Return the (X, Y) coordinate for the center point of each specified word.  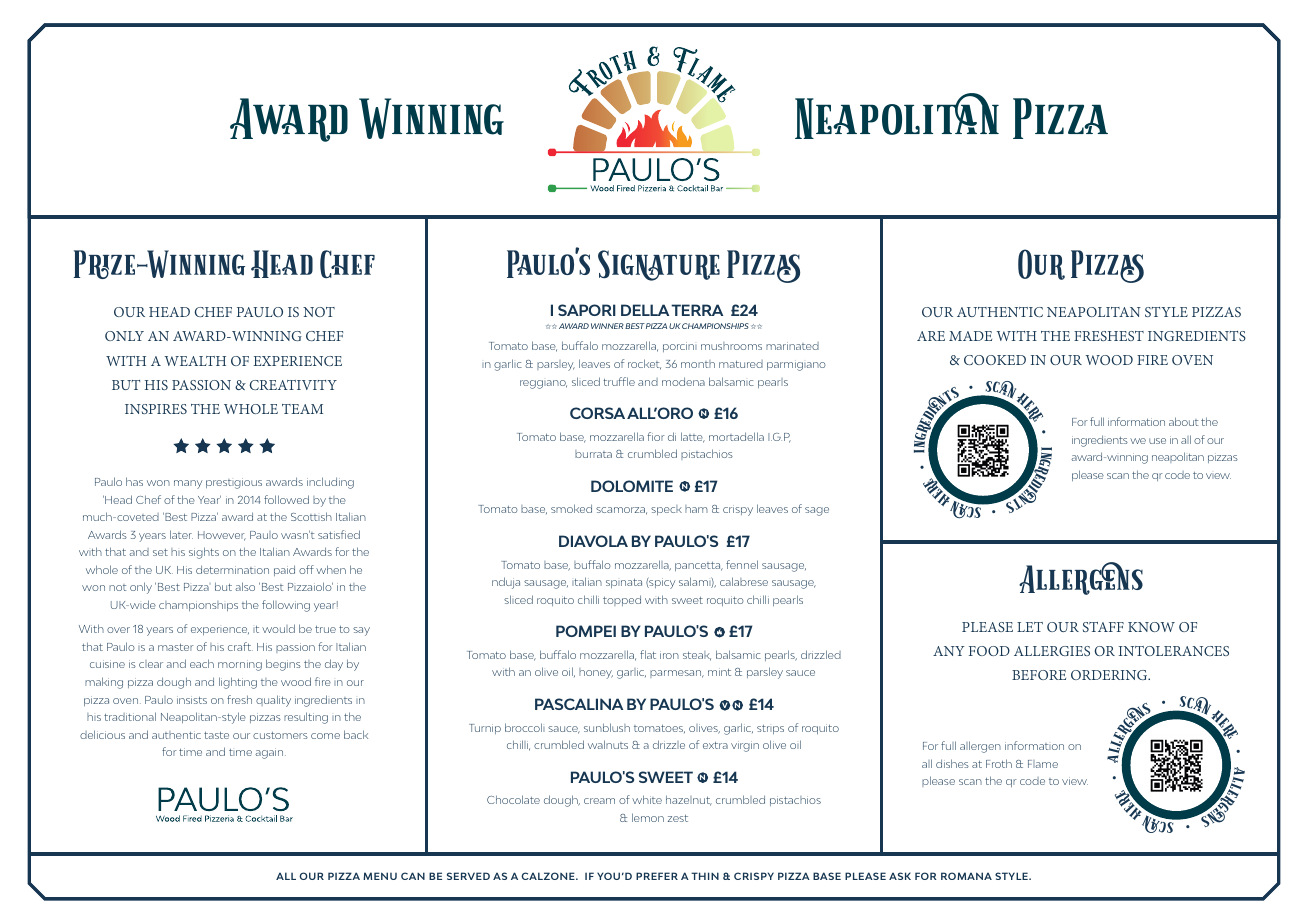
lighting (238, 683)
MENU (380, 876)
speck (666, 510)
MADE (970, 336)
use (1157, 441)
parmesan (677, 674)
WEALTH (195, 361)
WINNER (607, 326)
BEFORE (1039, 675)
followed (286, 499)
